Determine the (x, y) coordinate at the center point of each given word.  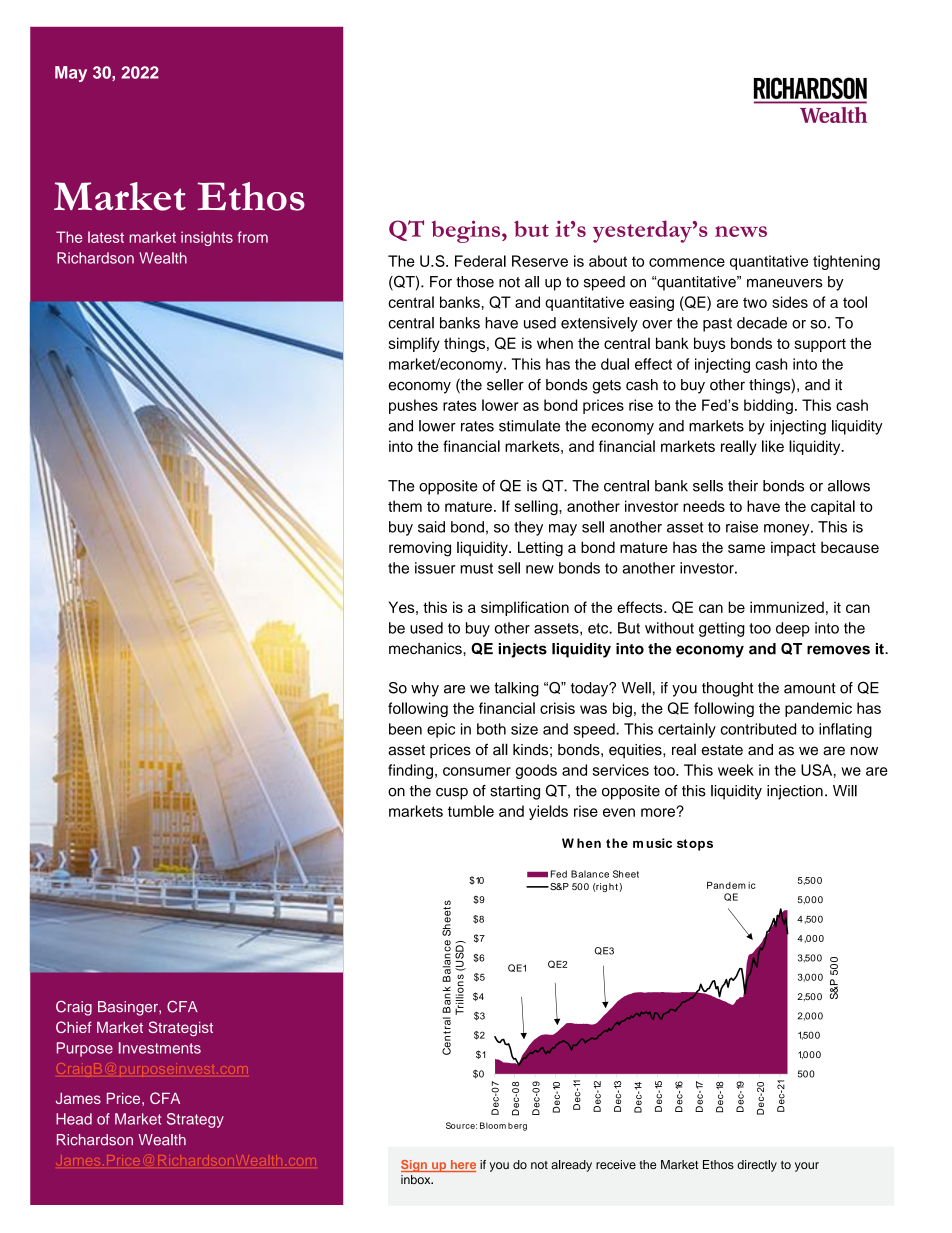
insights (207, 238)
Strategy (195, 1120)
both (491, 729)
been (405, 729)
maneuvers (784, 283)
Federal (480, 261)
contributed (758, 729)
